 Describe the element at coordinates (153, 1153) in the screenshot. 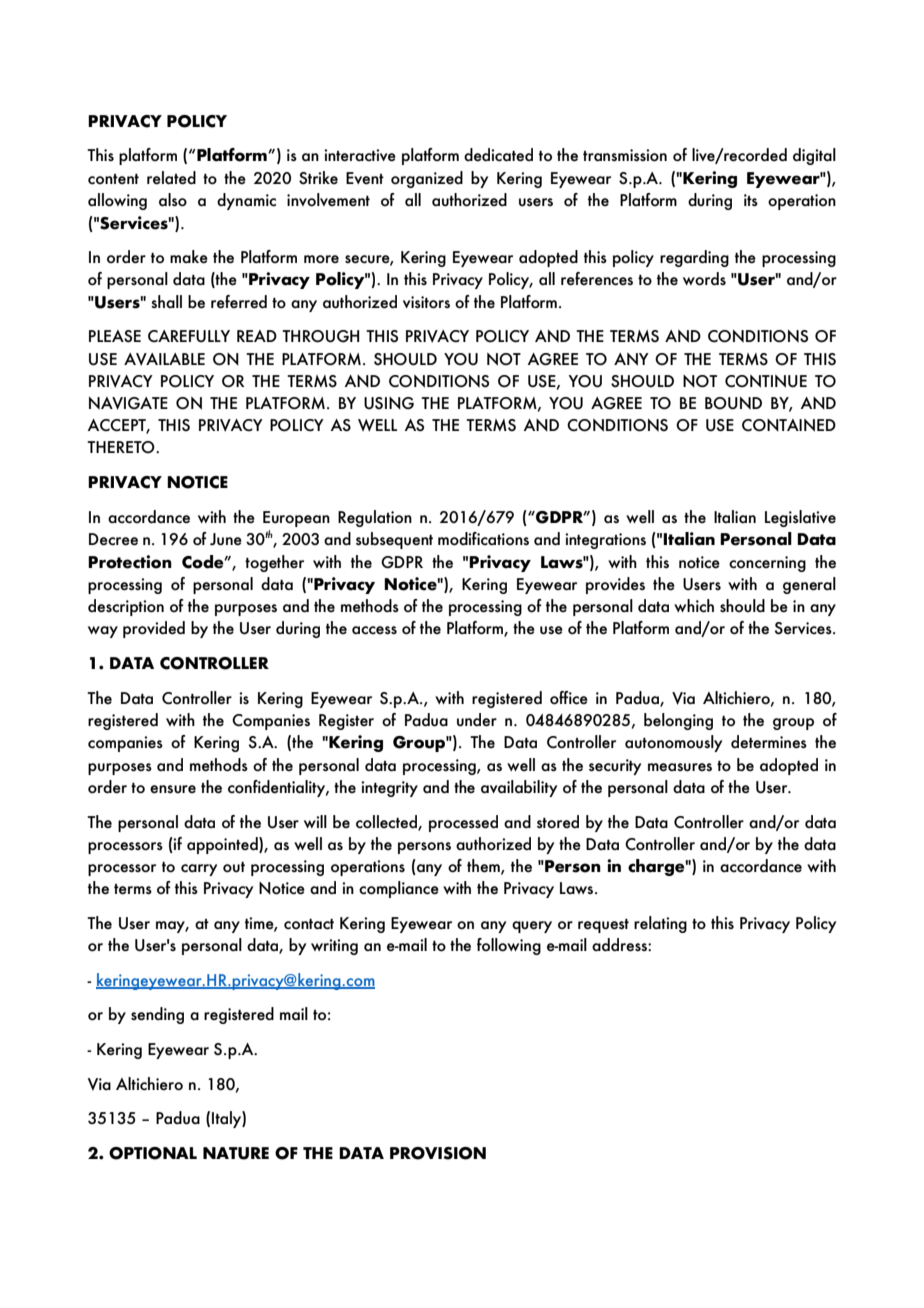

I see `OPTIONAL` at that location.
